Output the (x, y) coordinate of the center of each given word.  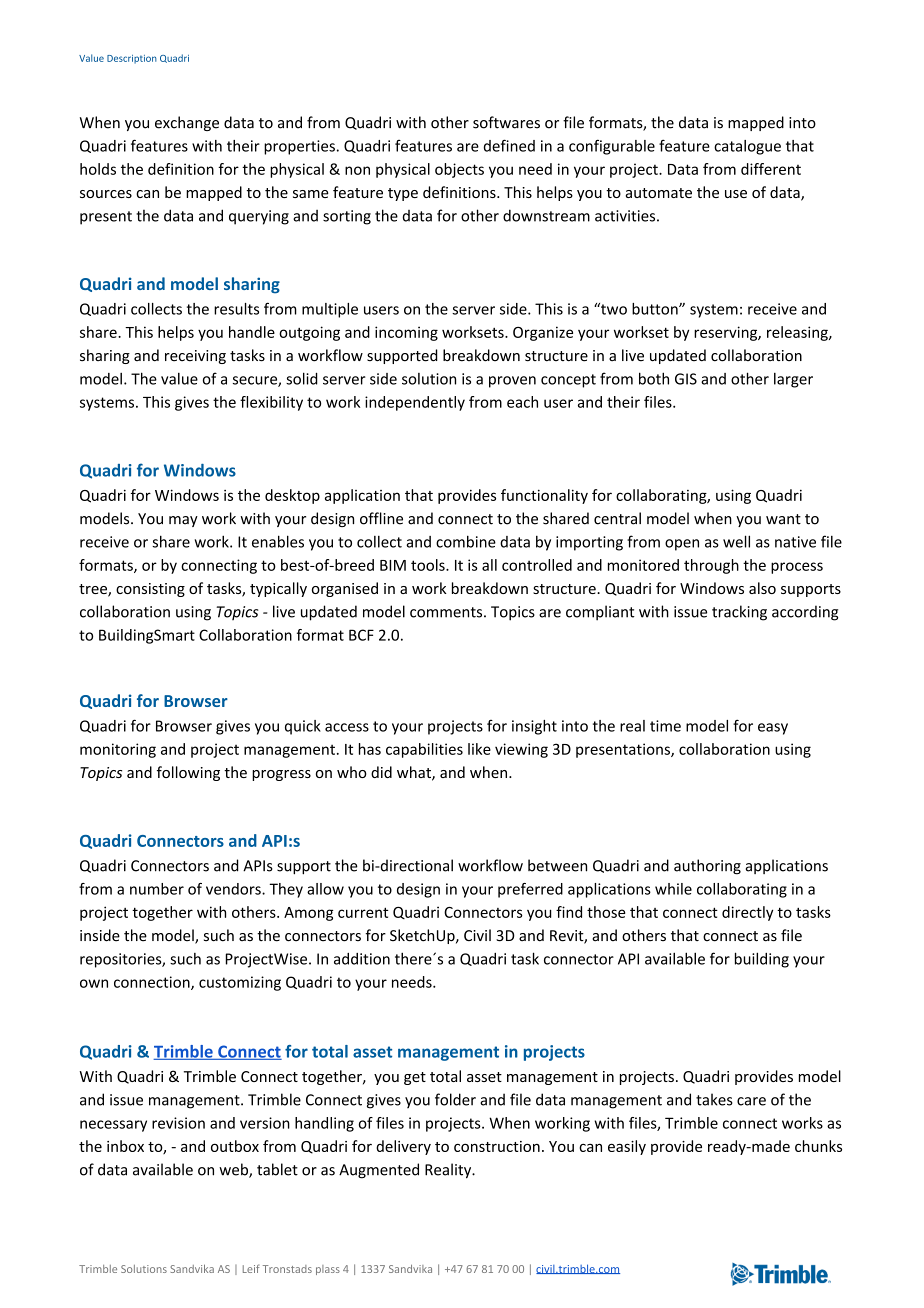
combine (466, 541)
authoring (707, 867)
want (783, 519)
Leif (251, 1268)
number (157, 889)
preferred (530, 890)
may (183, 521)
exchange (187, 123)
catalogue (747, 147)
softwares (506, 122)
